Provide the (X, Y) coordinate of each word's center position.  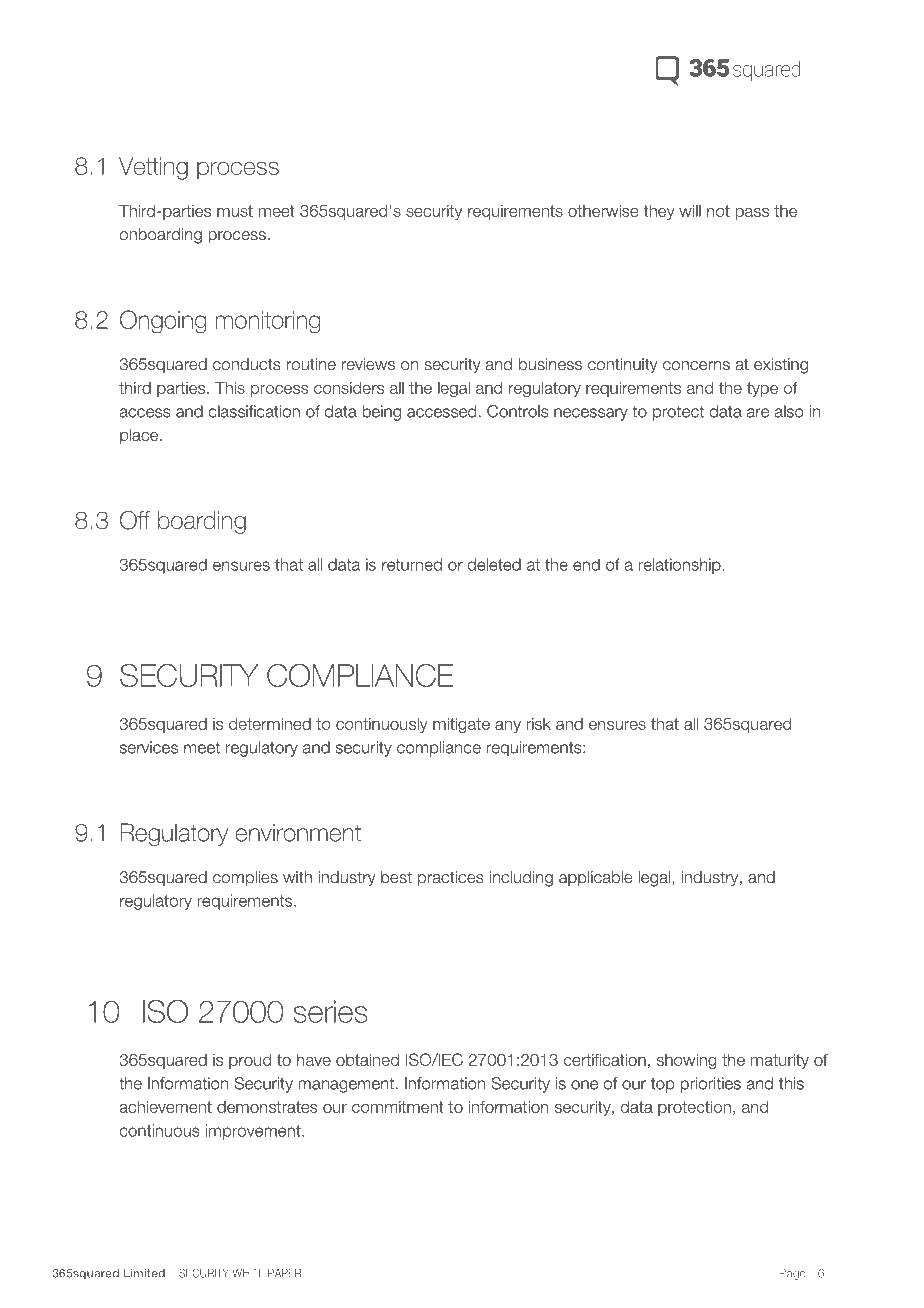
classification (254, 411)
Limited (144, 1273)
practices (451, 879)
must (235, 211)
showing (687, 1061)
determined (270, 723)
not (718, 211)
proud (250, 1061)
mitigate (461, 725)
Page (792, 1274)
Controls (518, 411)
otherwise (603, 210)
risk (538, 724)
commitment (397, 1107)
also (789, 411)
